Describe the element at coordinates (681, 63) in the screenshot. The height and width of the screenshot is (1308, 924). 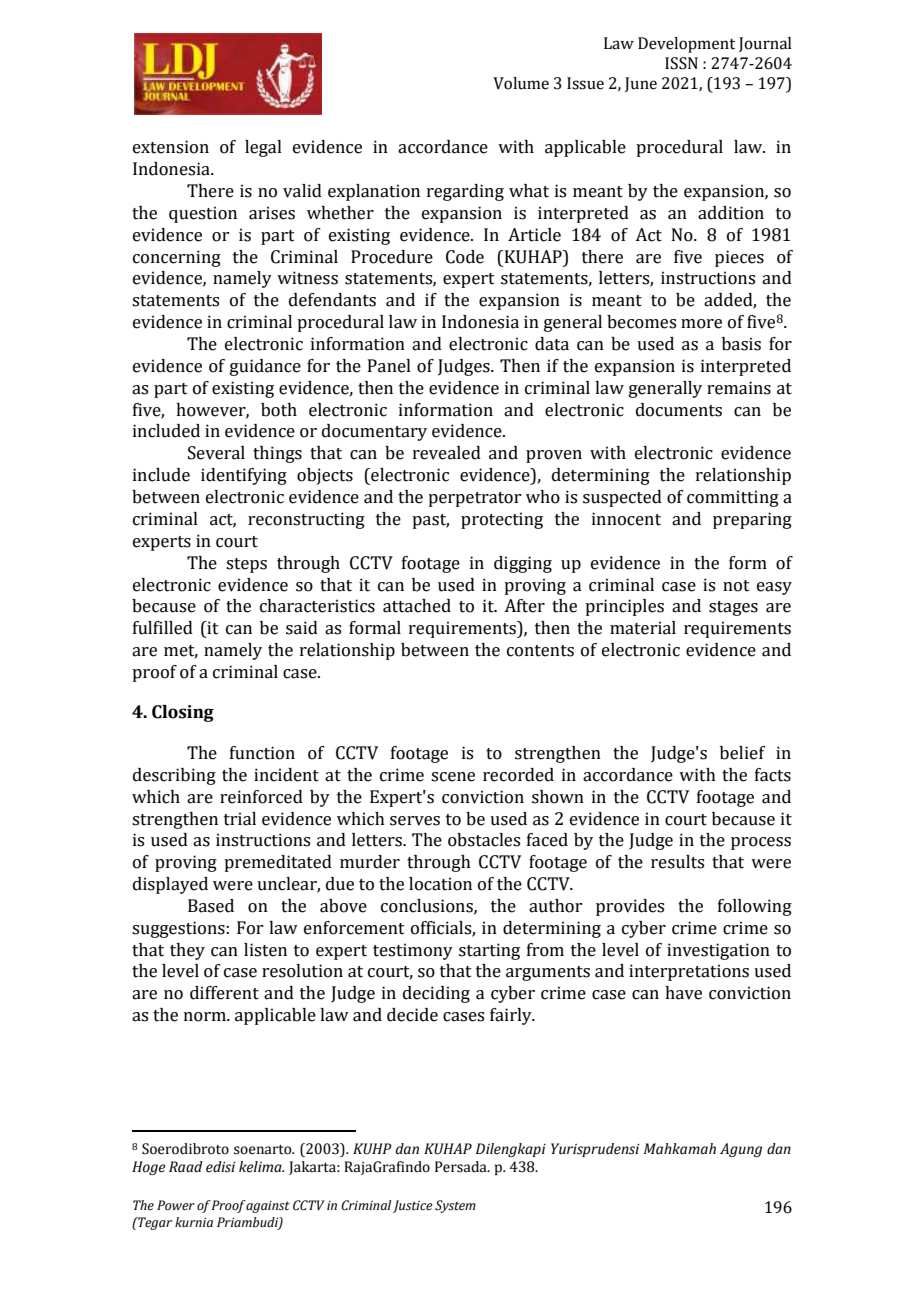
I see `ISSN` at that location.
